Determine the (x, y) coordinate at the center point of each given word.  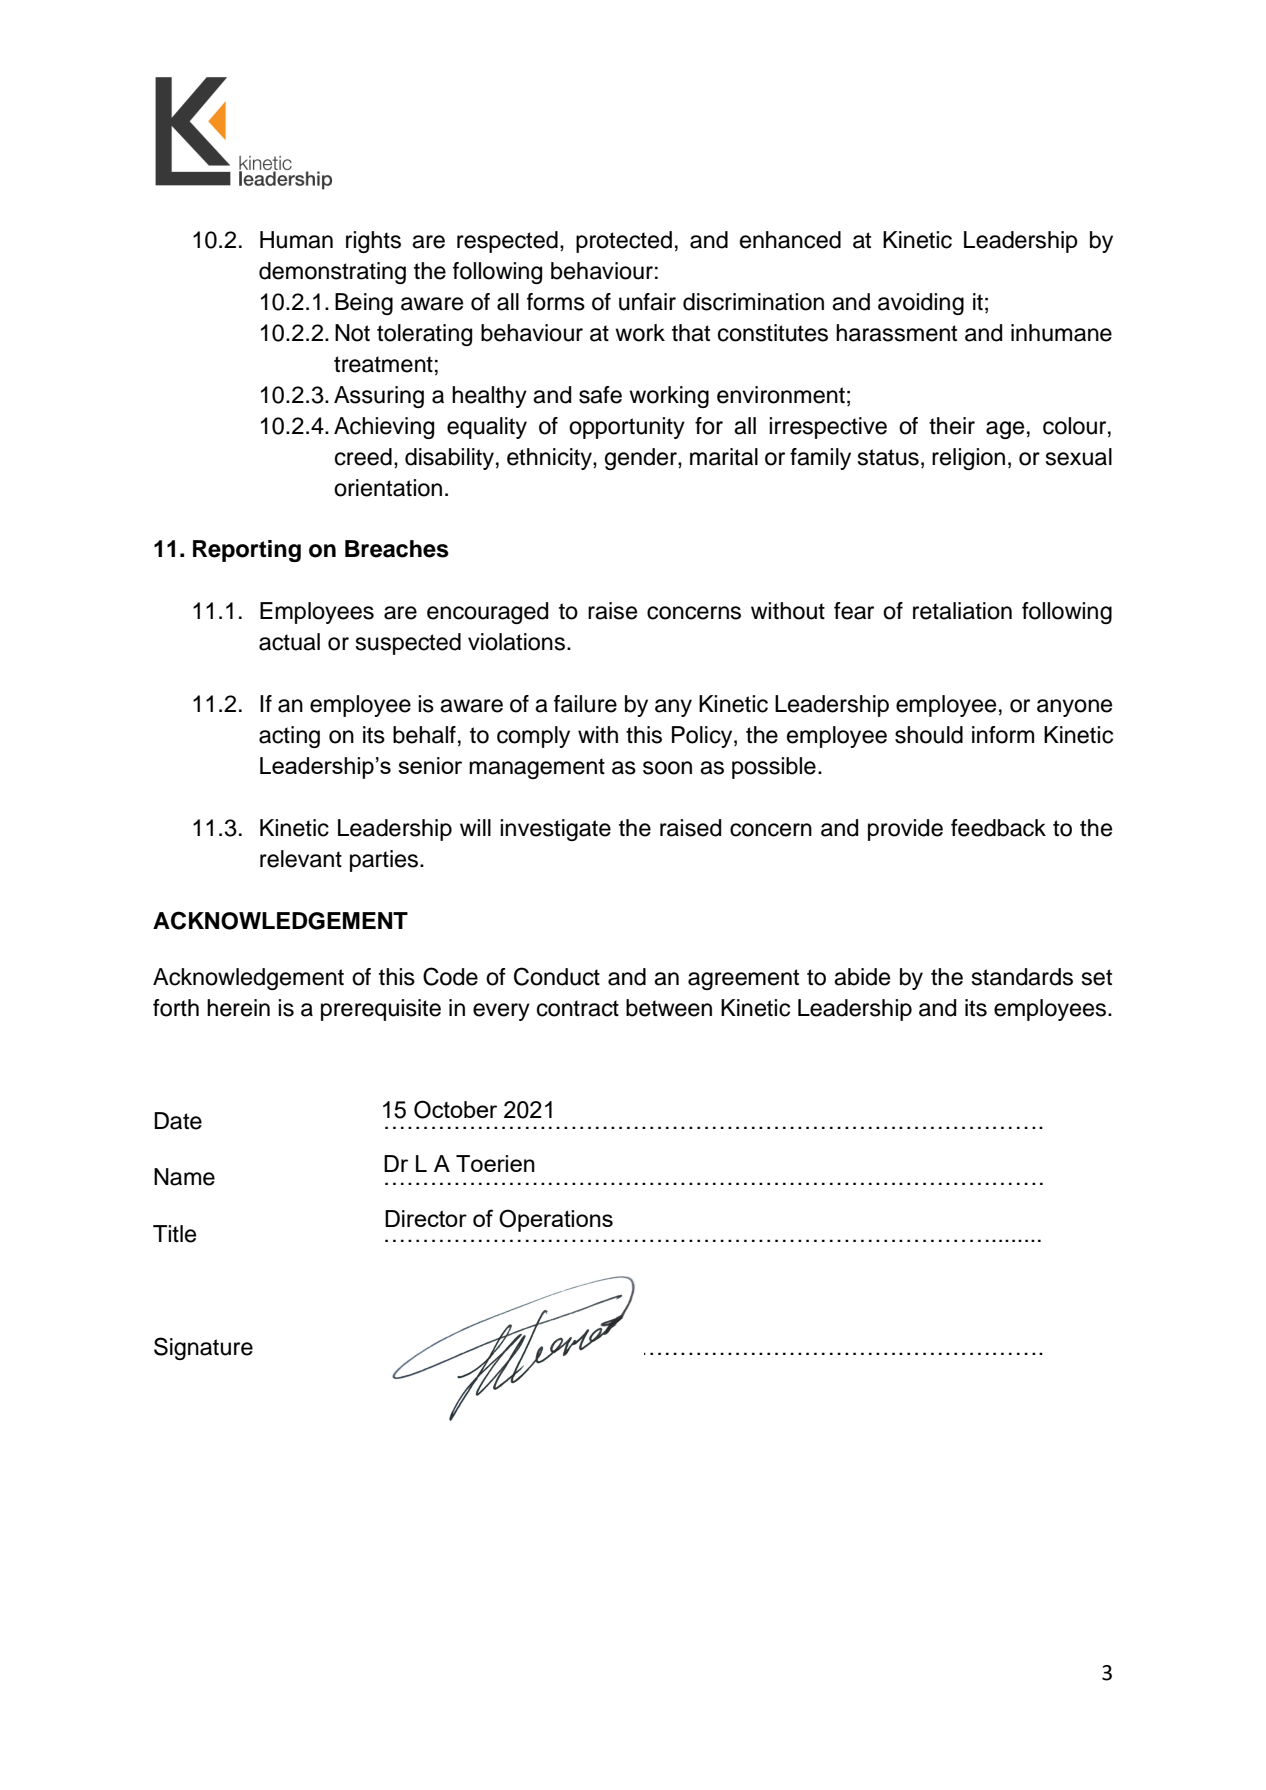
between (669, 1008)
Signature (203, 1348)
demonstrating (332, 273)
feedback (998, 828)
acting (289, 737)
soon (667, 768)
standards (1022, 977)
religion (968, 459)
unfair (647, 302)
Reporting (247, 551)
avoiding (921, 304)
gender (642, 459)
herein (238, 1008)
